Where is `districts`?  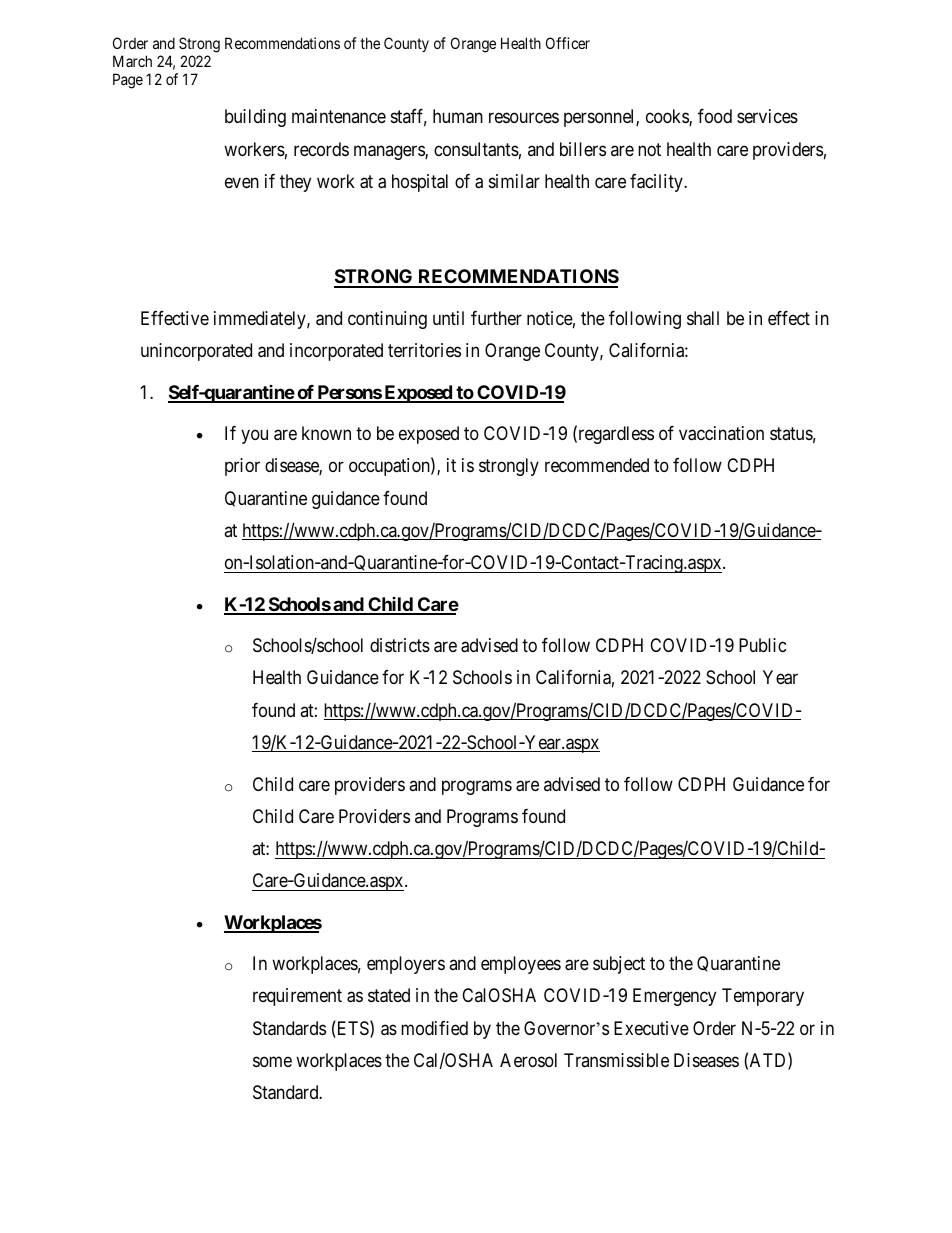 districts is located at coordinates (400, 645).
